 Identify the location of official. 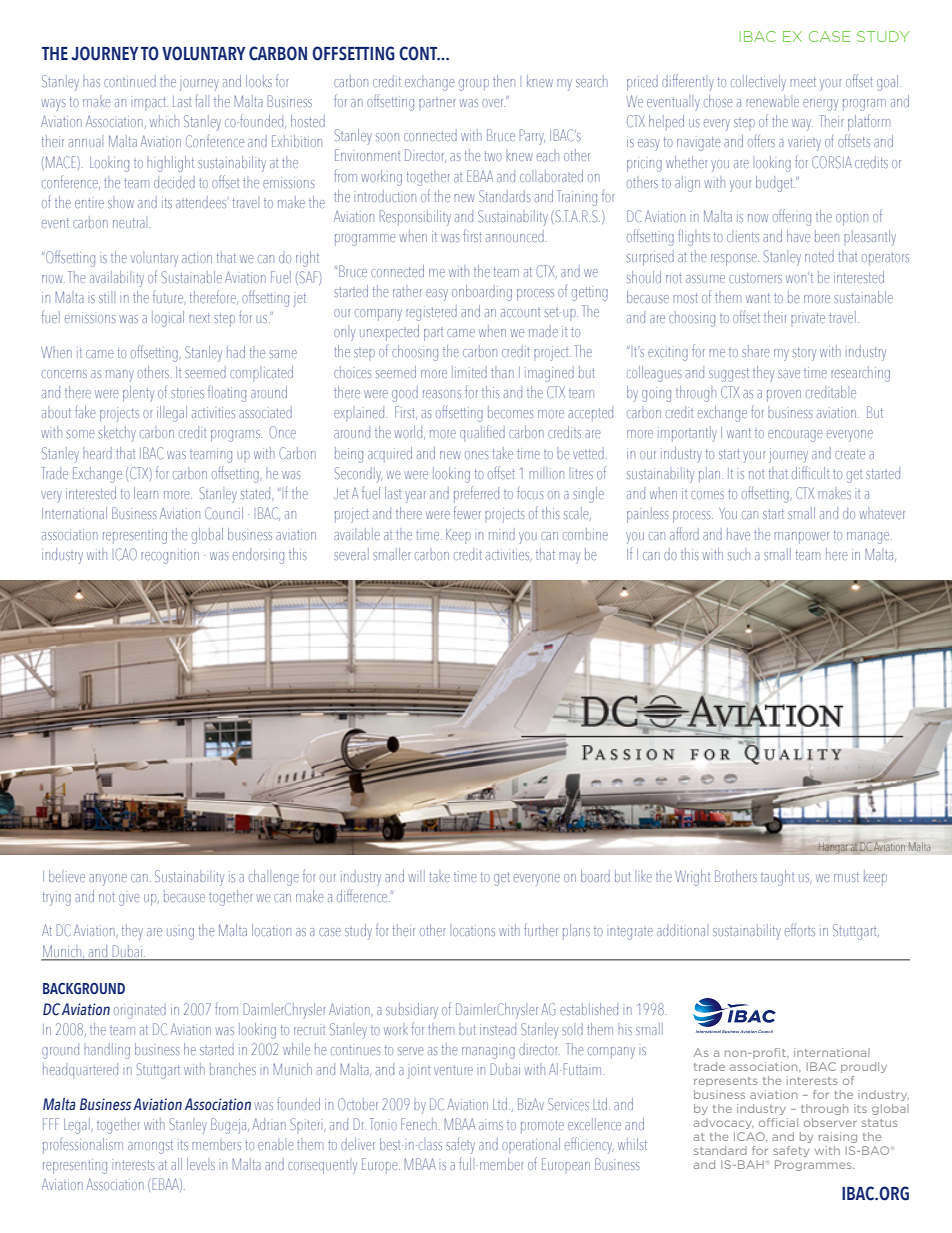
(778, 1122).
